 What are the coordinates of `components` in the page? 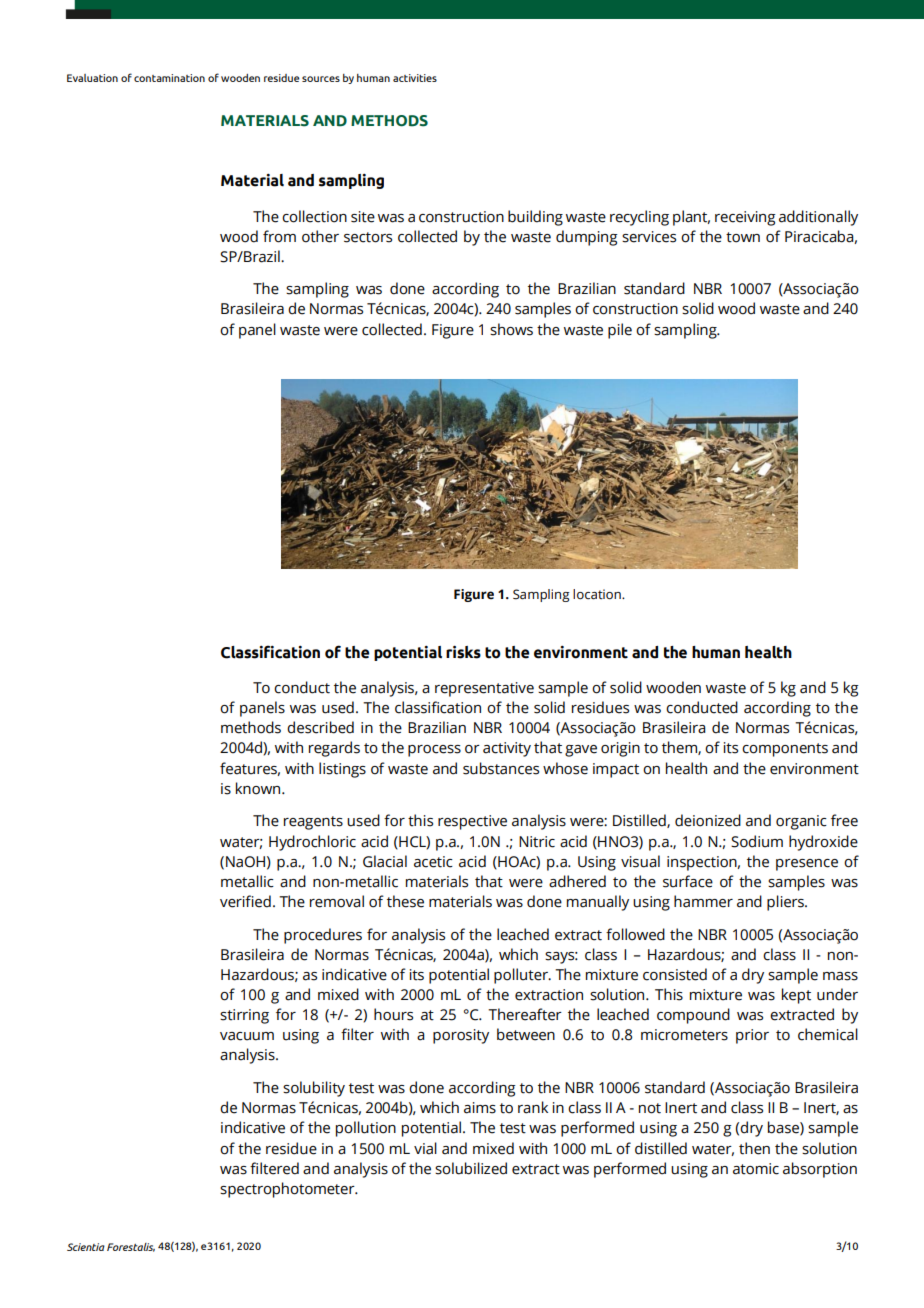 It's located at (785, 750).
